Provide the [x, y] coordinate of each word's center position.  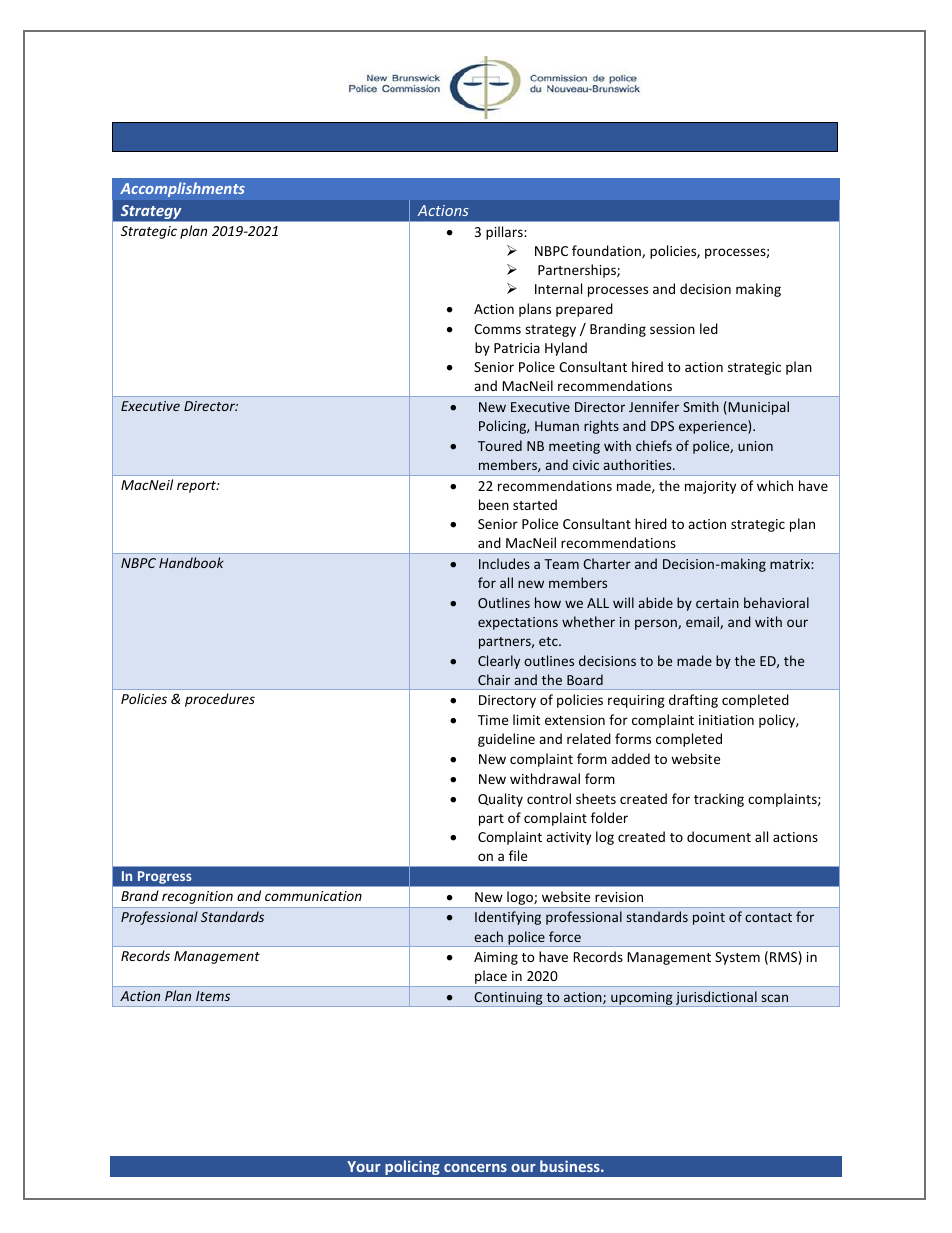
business [571, 1166]
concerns [475, 1168]
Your [364, 1166]
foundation [607, 251]
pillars [505, 233]
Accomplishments [182, 189]
